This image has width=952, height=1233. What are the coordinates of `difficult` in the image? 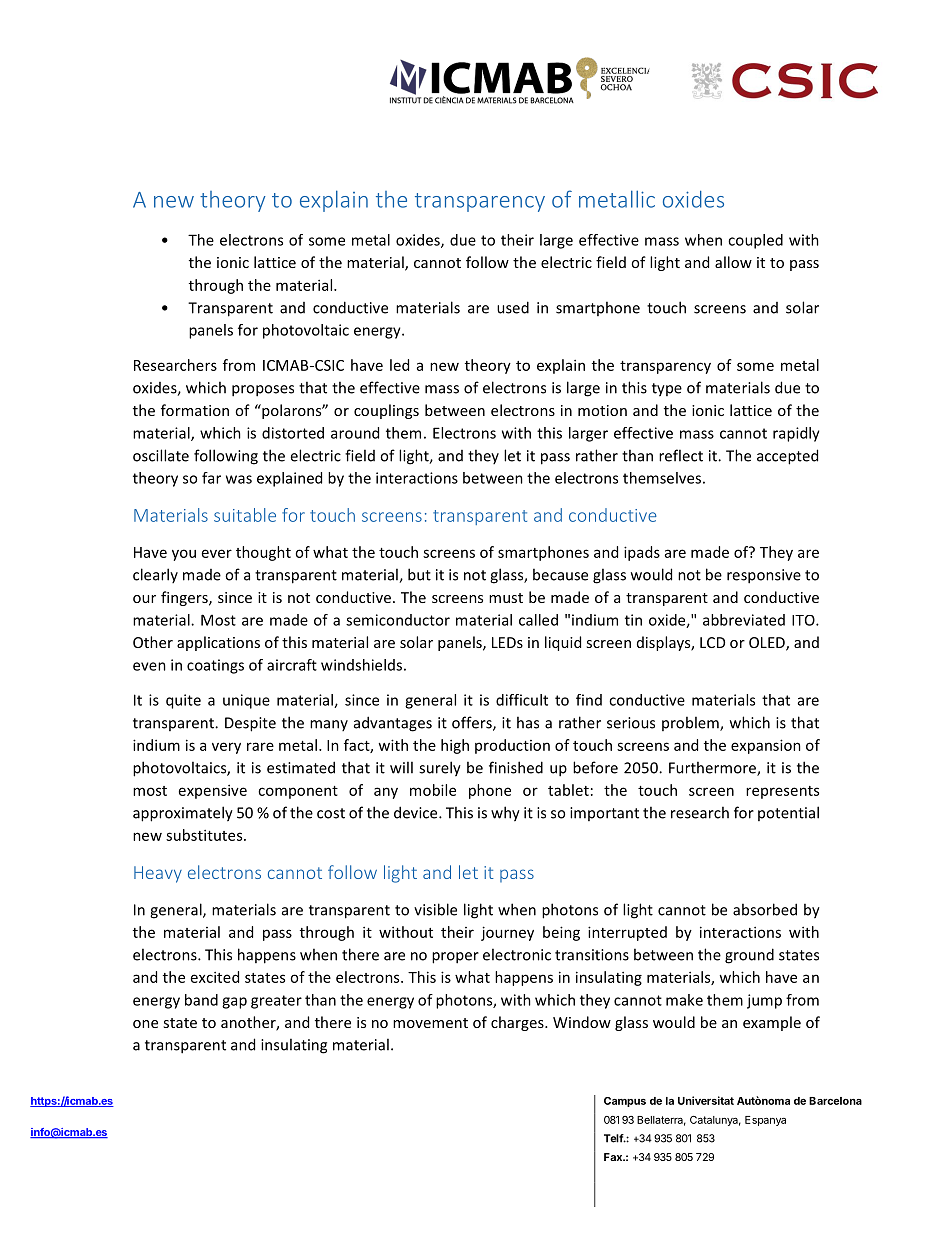 It's located at (522, 700).
